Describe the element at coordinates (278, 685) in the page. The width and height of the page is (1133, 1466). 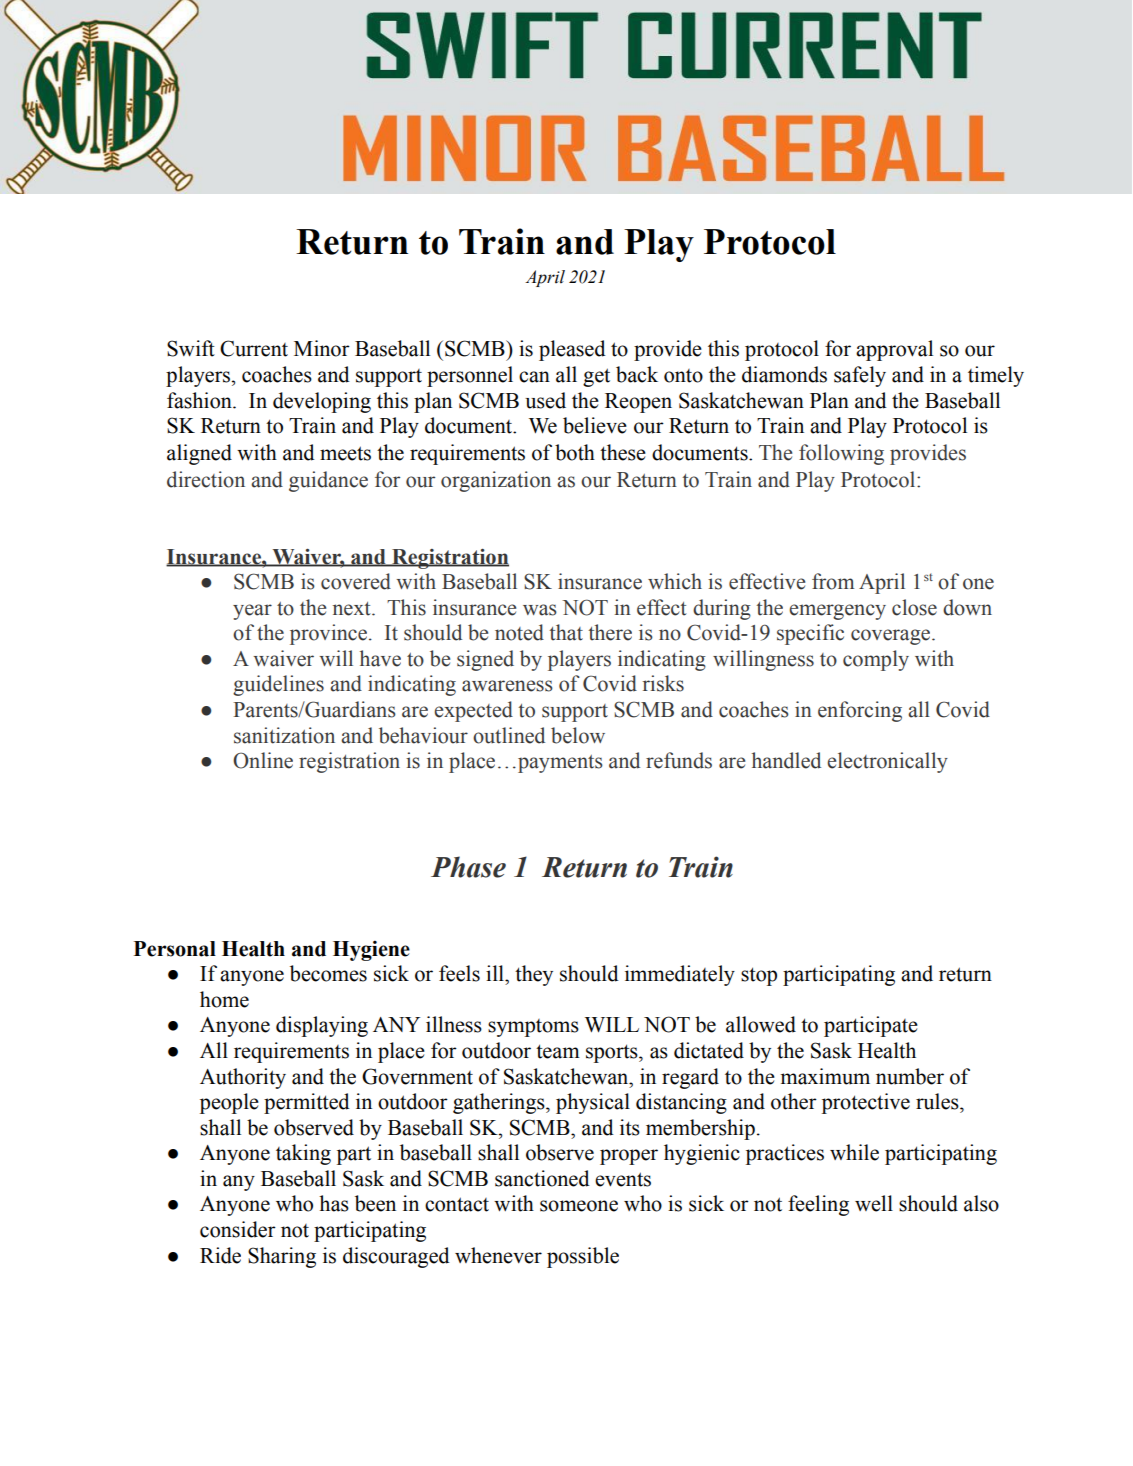
I see `guidelines` at that location.
